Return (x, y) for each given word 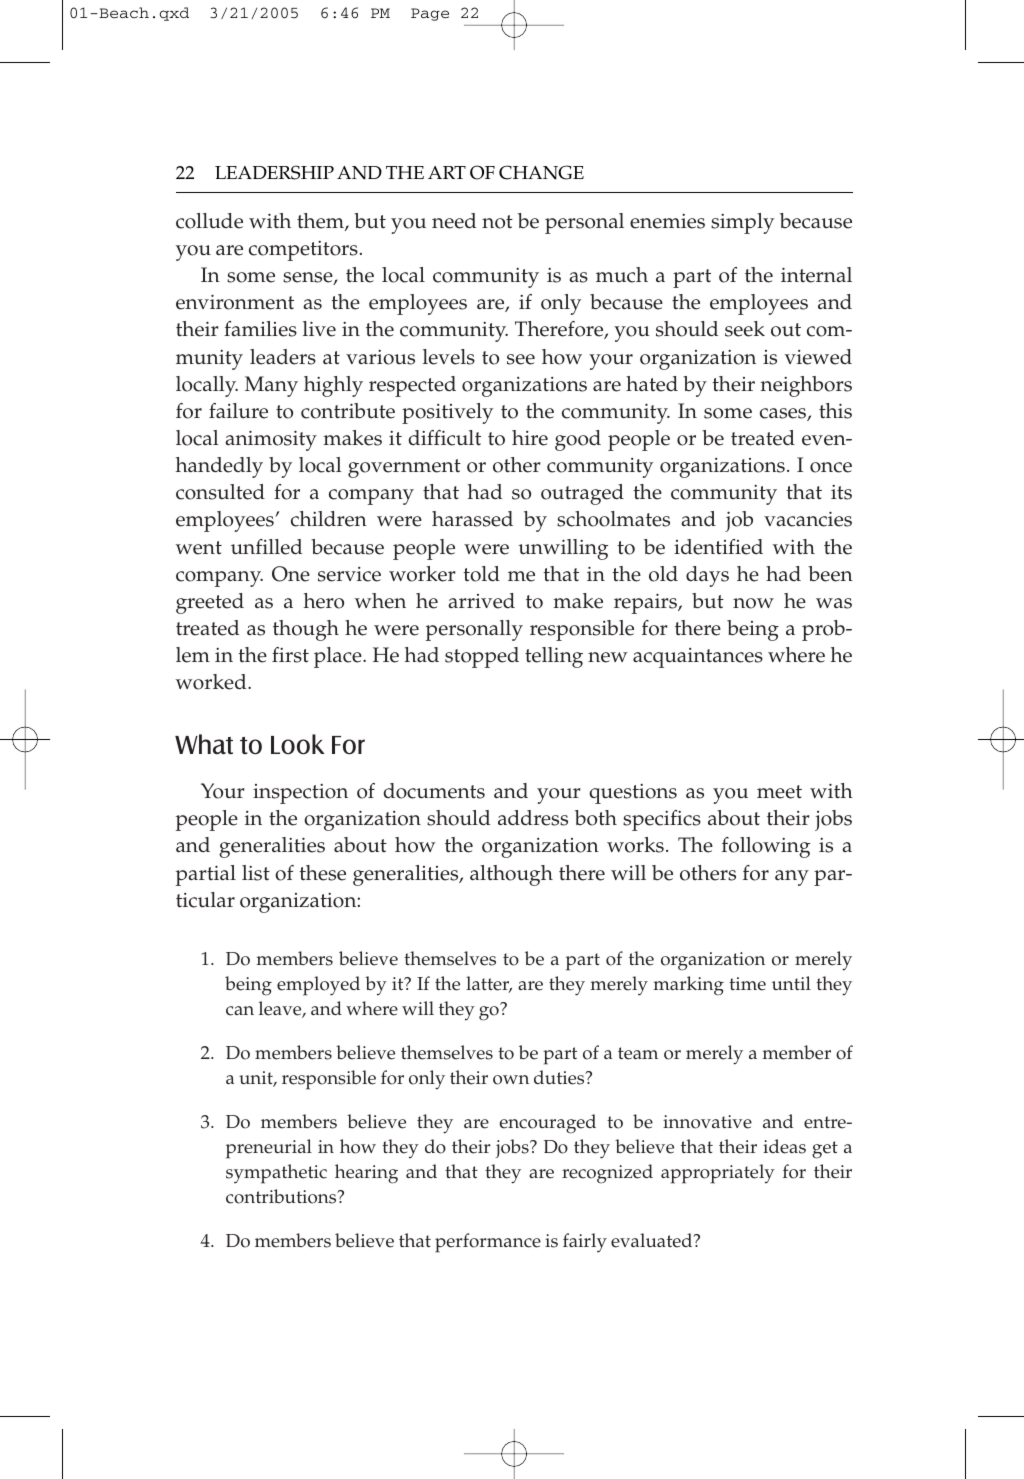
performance (488, 1243)
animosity (271, 440)
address (533, 818)
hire (530, 438)
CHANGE (541, 172)
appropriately (718, 1174)
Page (430, 14)
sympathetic (276, 1174)
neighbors (806, 386)
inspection (300, 794)
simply (742, 223)
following (766, 847)
